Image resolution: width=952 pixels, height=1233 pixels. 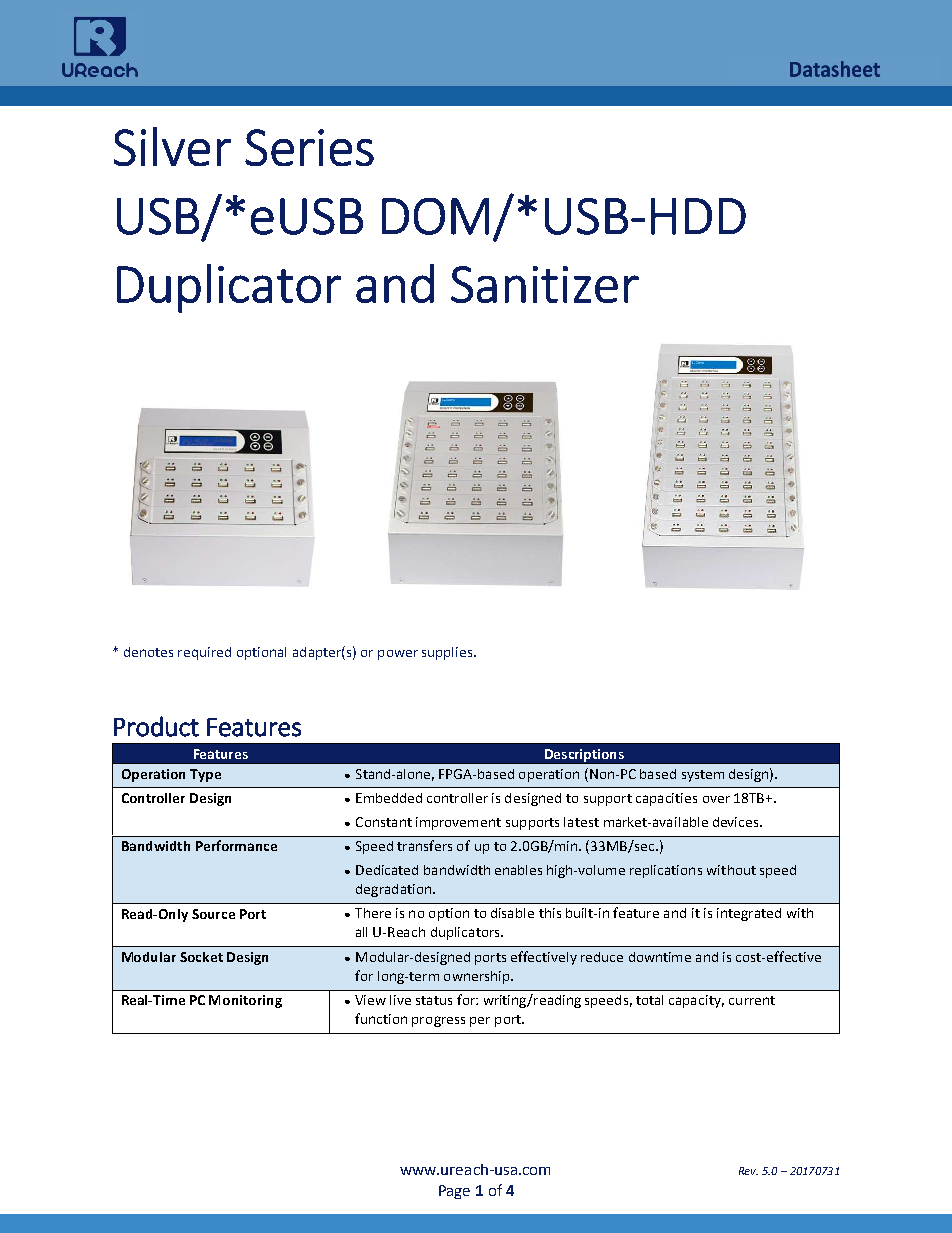 What do you see at coordinates (666, 871) in the page?
I see `replications` at bounding box center [666, 871].
